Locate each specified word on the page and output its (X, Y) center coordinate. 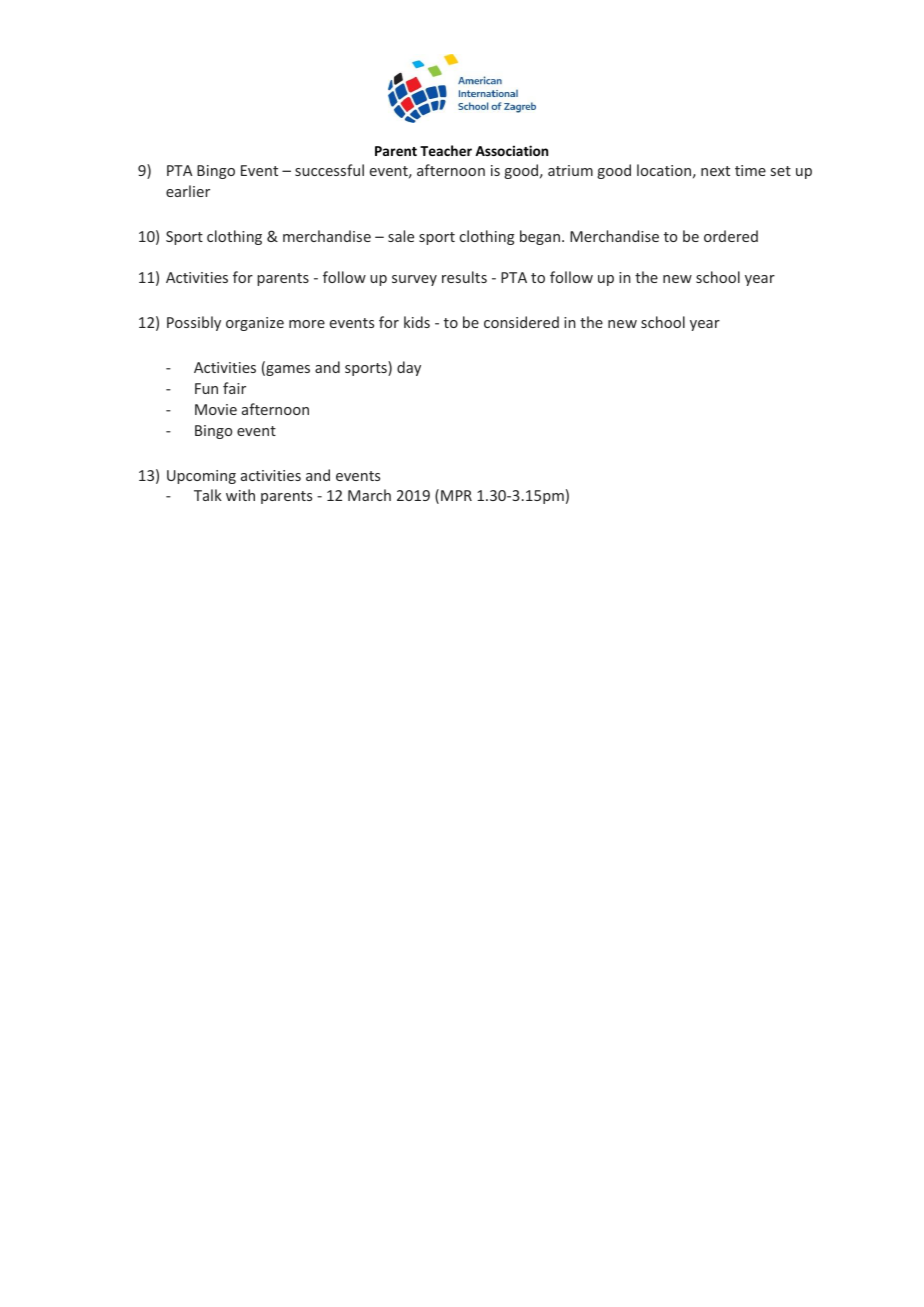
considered (521, 322)
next (715, 171)
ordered (731, 236)
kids (417, 322)
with (240, 495)
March (369, 495)
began (540, 237)
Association (511, 150)
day (409, 368)
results (464, 277)
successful (329, 170)
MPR (456, 495)
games (287, 370)
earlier (188, 191)
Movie (216, 409)
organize (255, 324)
